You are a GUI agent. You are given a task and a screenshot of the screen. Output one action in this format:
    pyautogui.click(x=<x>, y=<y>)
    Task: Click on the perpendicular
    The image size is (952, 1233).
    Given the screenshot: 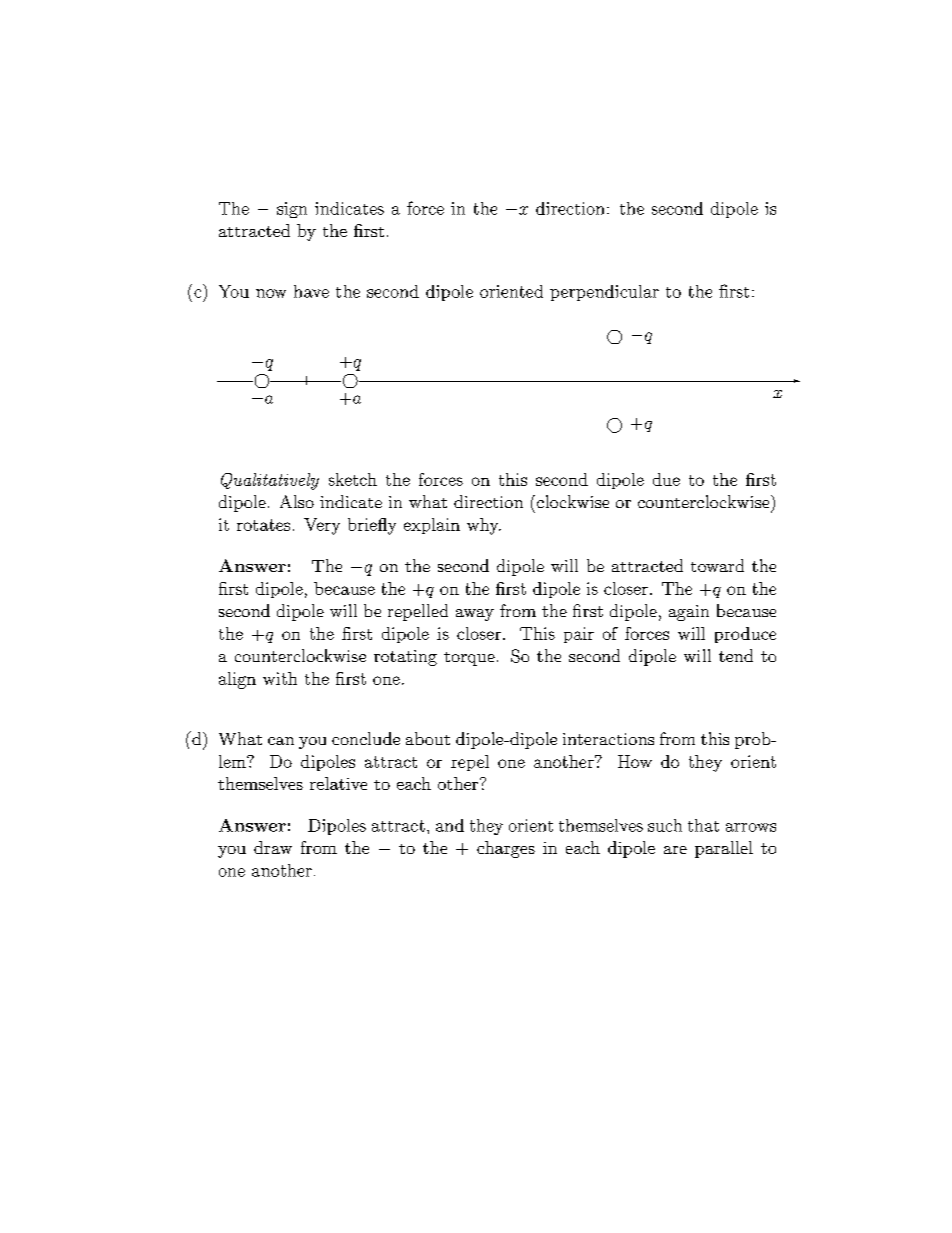 What is the action you would take?
    pyautogui.click(x=604, y=293)
